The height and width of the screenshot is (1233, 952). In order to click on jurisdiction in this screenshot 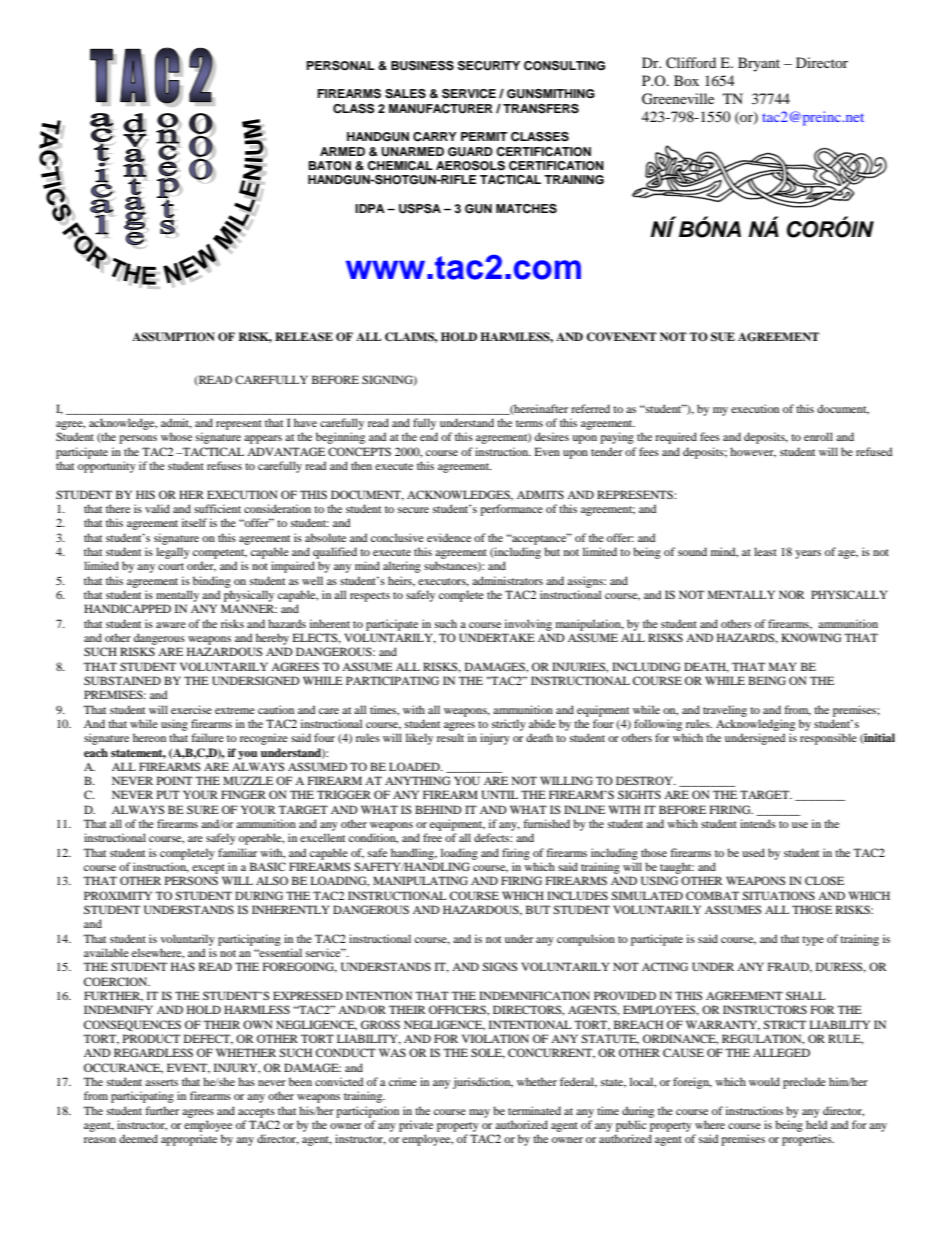, I will do `click(483, 1083)`.
